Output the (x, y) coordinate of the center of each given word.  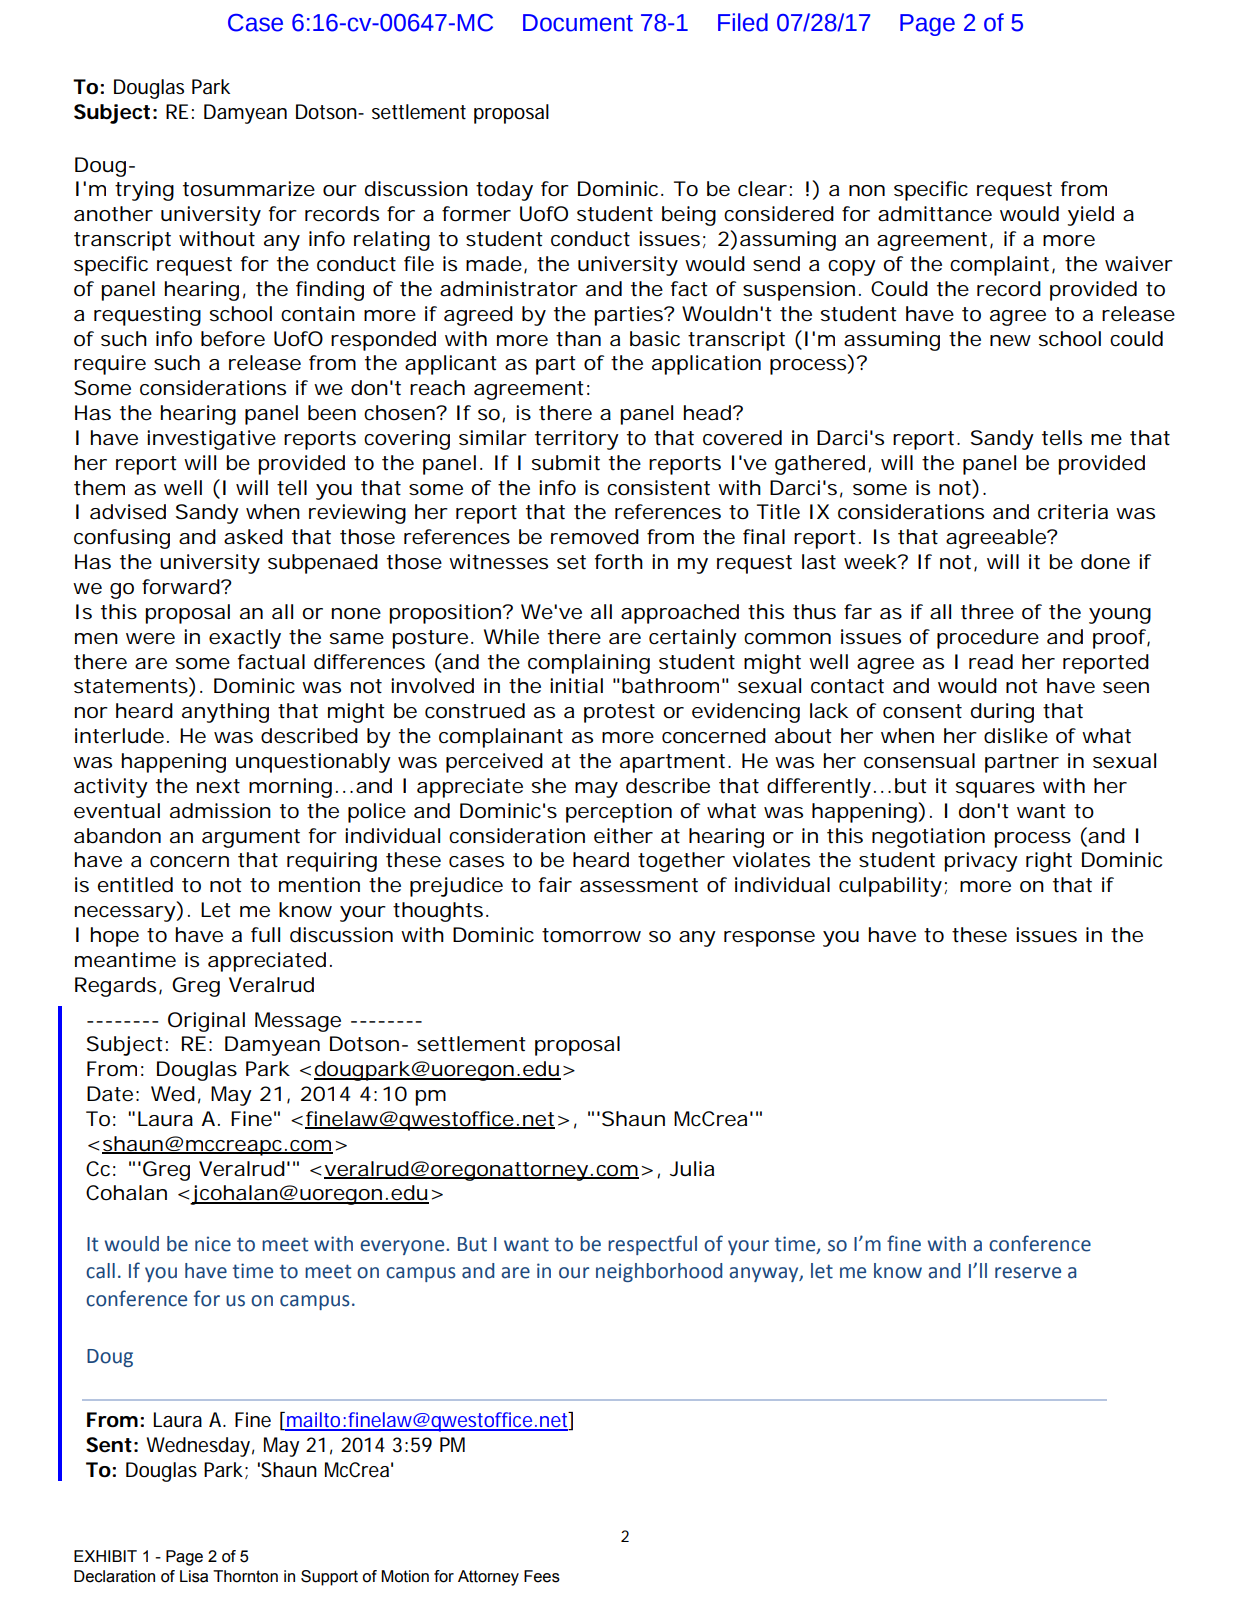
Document (578, 23)
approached (680, 614)
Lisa (194, 1576)
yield (1091, 216)
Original (206, 1022)
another (113, 214)
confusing (122, 539)
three (987, 612)
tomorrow (591, 935)
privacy (981, 862)
